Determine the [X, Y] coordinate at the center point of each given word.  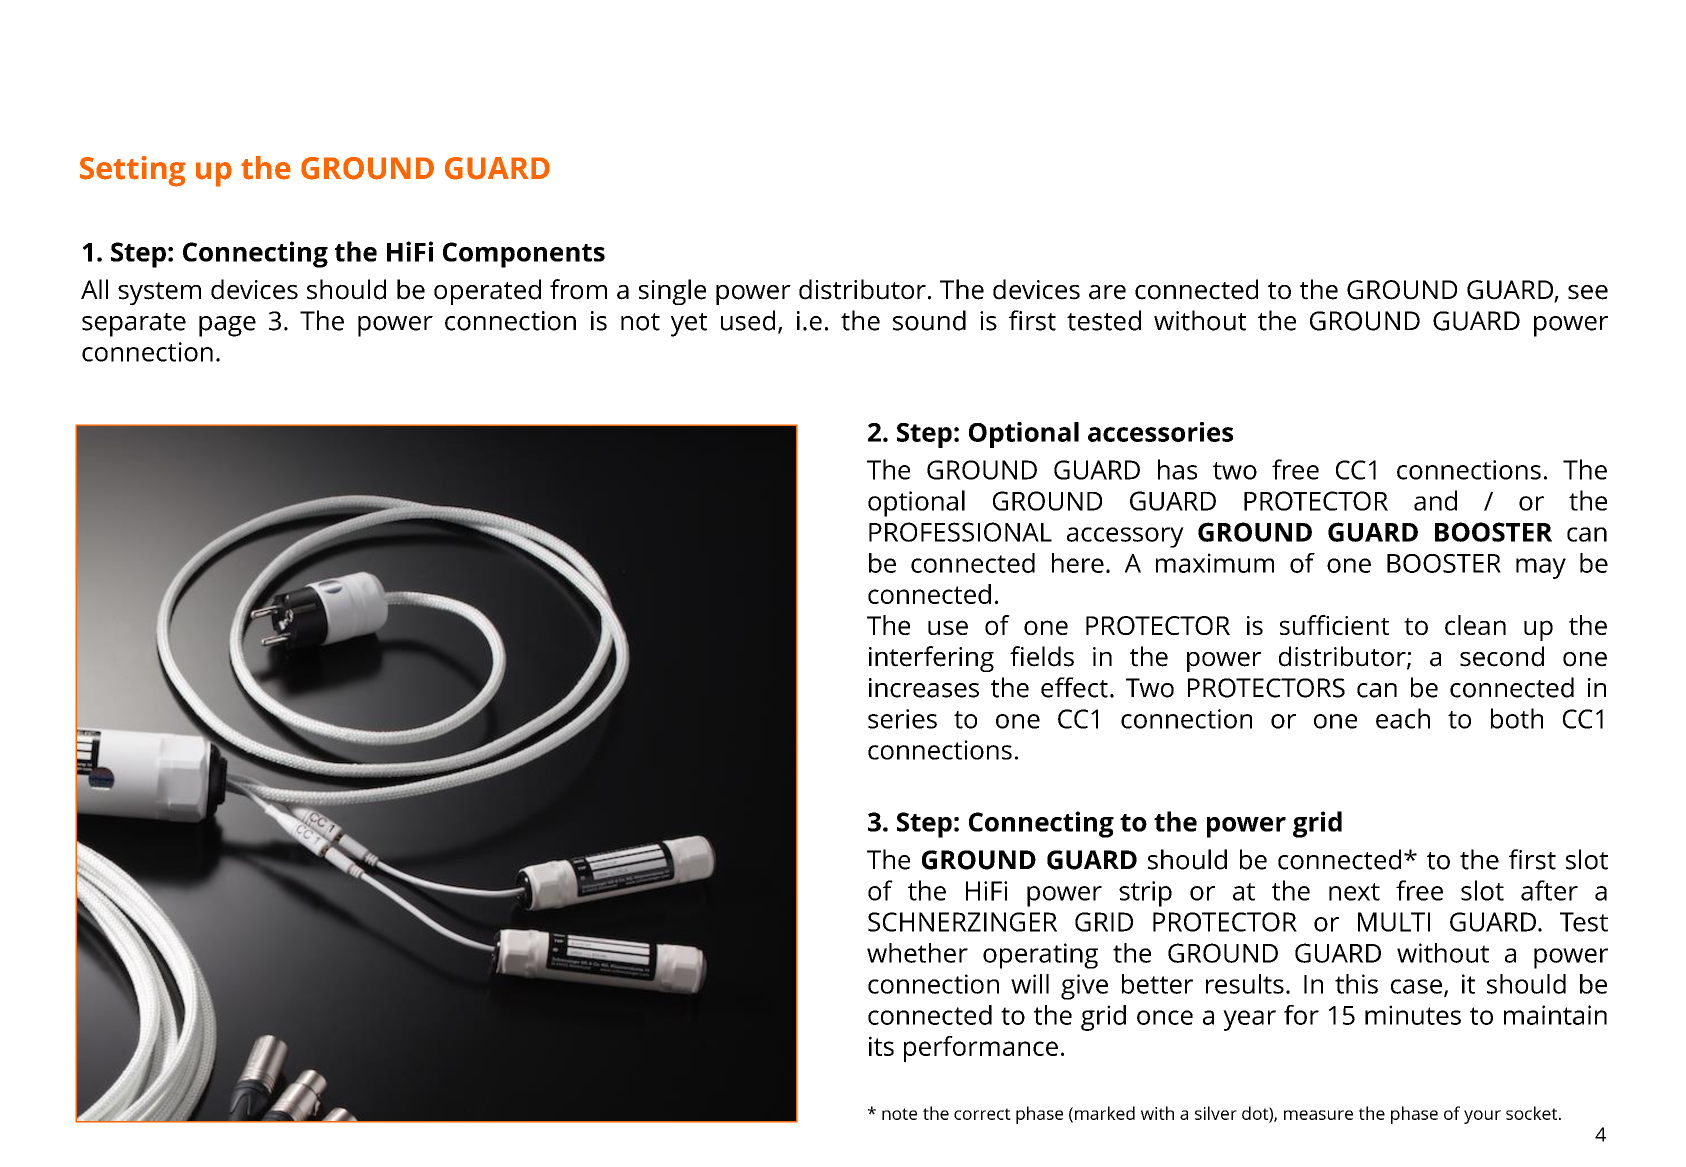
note [899, 1114]
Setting [133, 171]
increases [924, 688]
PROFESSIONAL [960, 532]
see [1588, 292]
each [1403, 718]
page [227, 326]
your [1482, 1117]
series [902, 719]
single [672, 292]
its [881, 1046]
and [1435, 500]
